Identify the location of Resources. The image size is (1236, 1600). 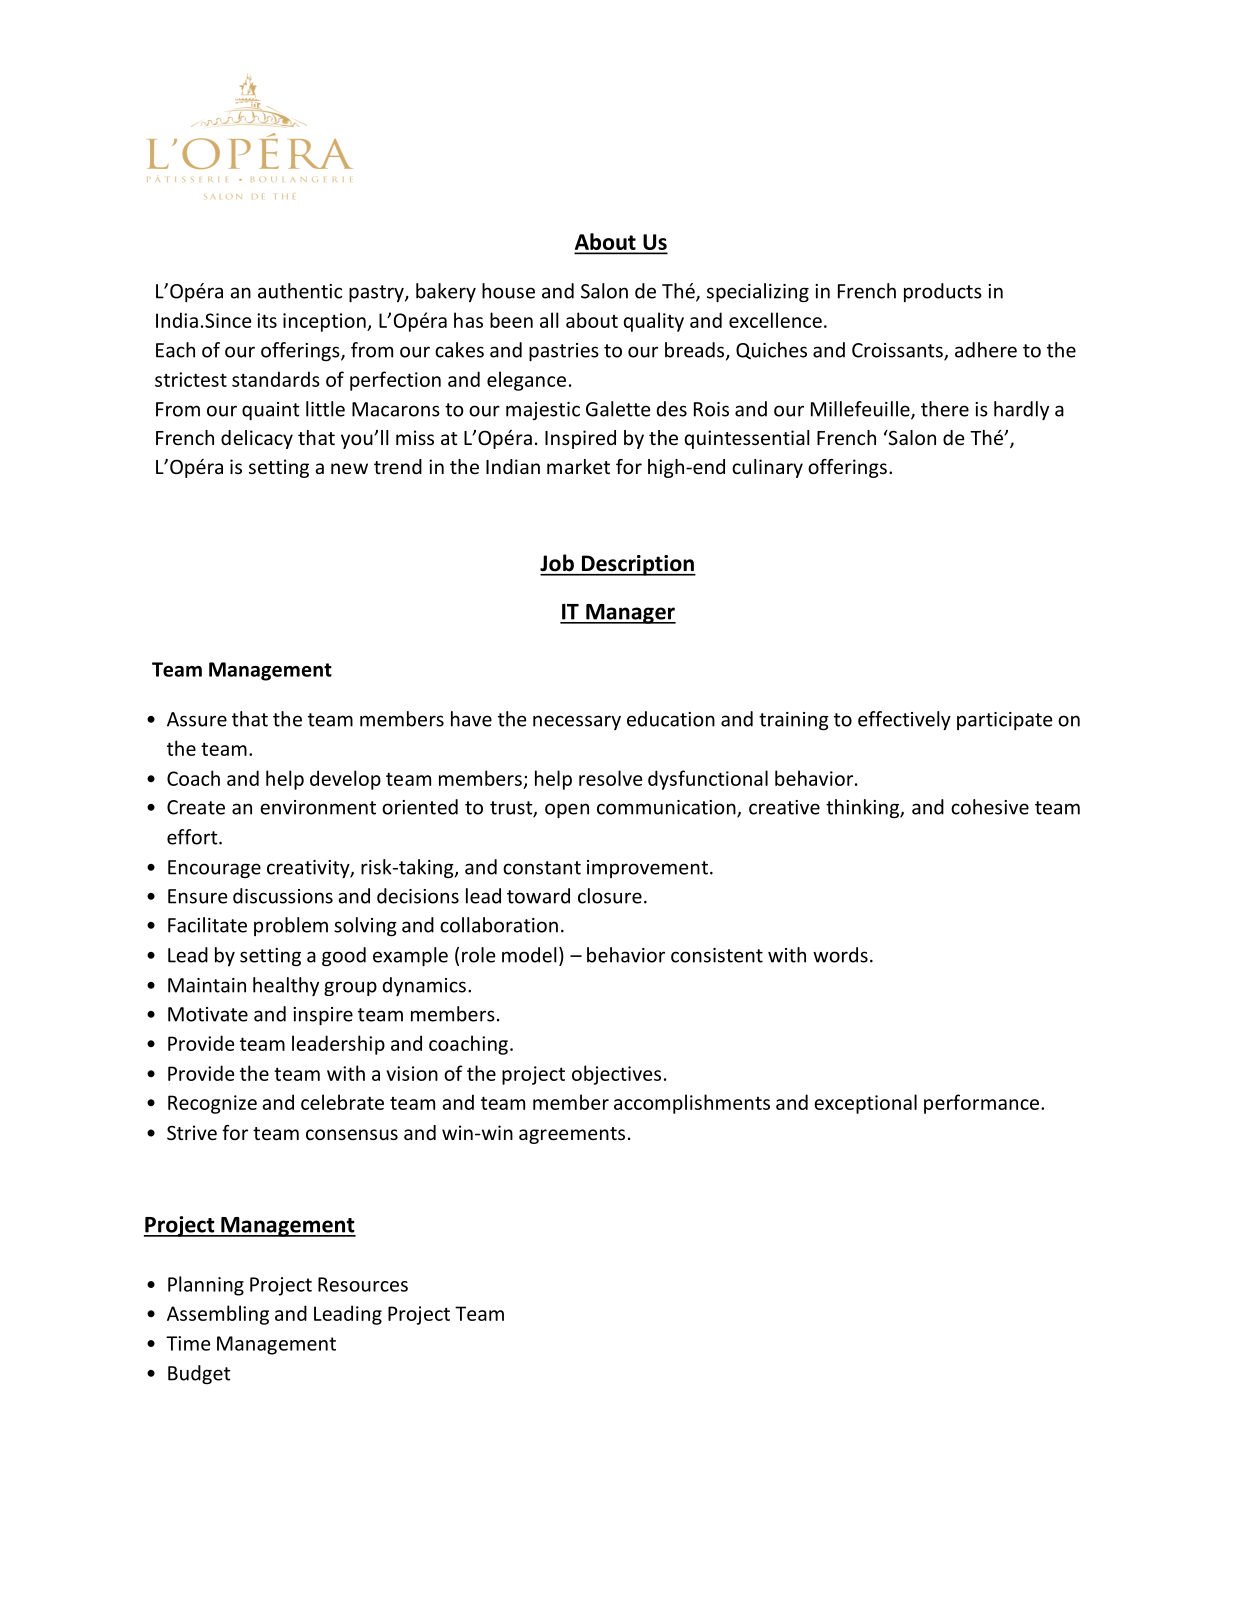
(363, 1284).
